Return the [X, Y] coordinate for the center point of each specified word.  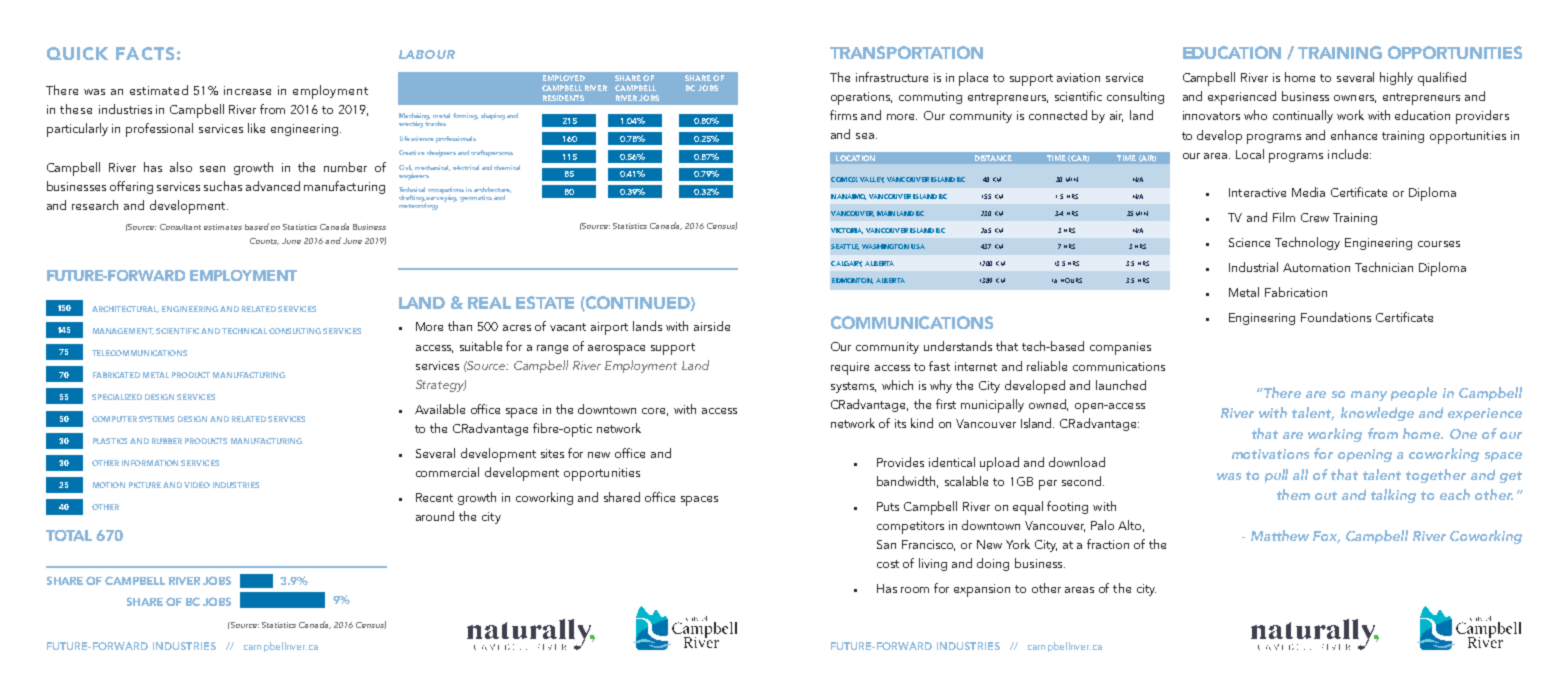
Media [1308, 192]
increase [247, 90]
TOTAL [69, 535]
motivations [1270, 454]
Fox [1326, 537]
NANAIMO [848, 197]
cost [888, 564]
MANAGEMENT [123, 331]
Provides [900, 462]
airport [609, 328]
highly [1396, 78]
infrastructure [892, 77]
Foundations [1336, 317]
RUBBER [167, 441]
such [216, 186]
